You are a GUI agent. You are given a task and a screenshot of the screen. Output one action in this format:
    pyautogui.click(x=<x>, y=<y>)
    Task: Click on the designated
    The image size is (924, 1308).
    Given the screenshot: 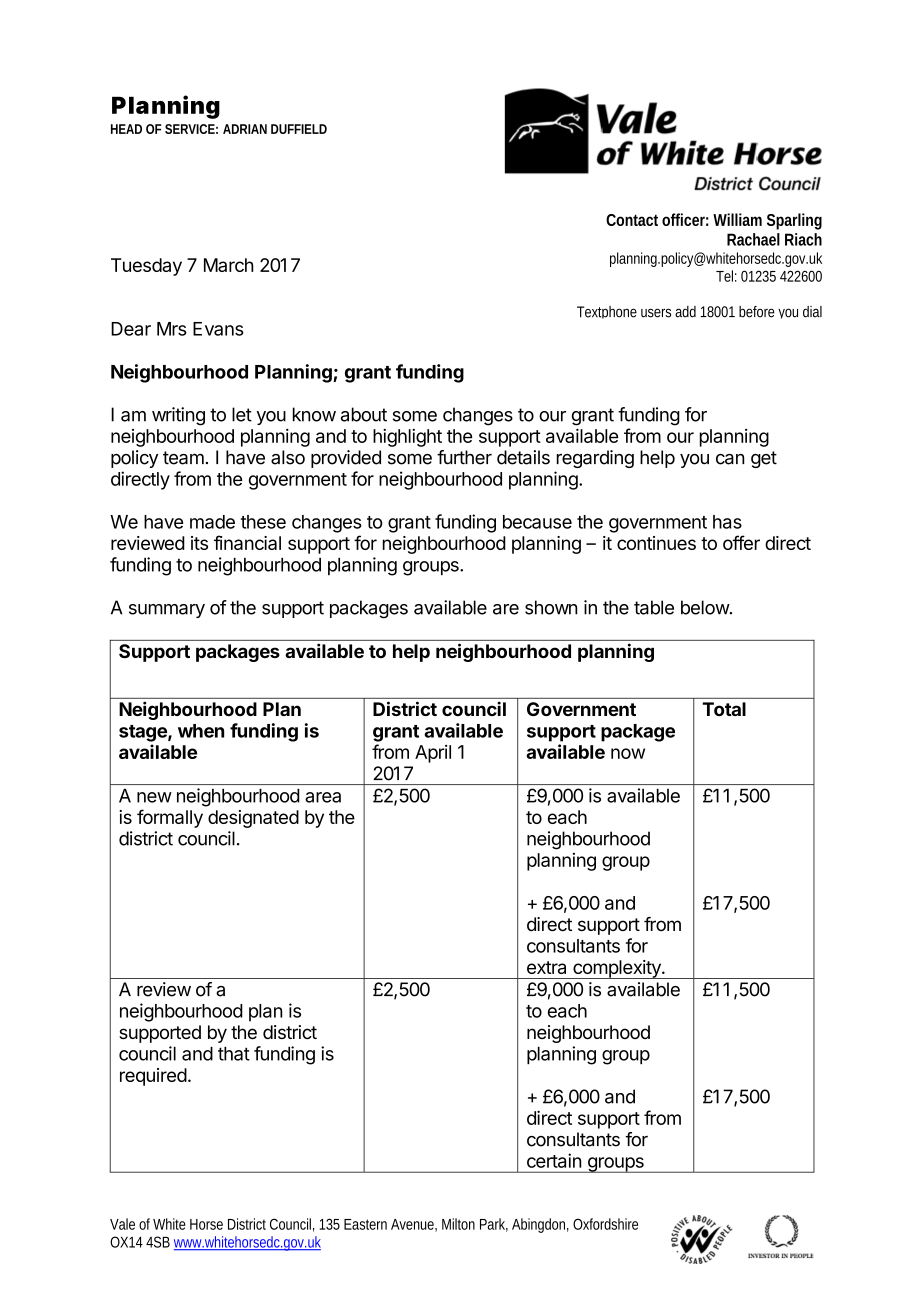 What is the action you would take?
    pyautogui.click(x=253, y=819)
